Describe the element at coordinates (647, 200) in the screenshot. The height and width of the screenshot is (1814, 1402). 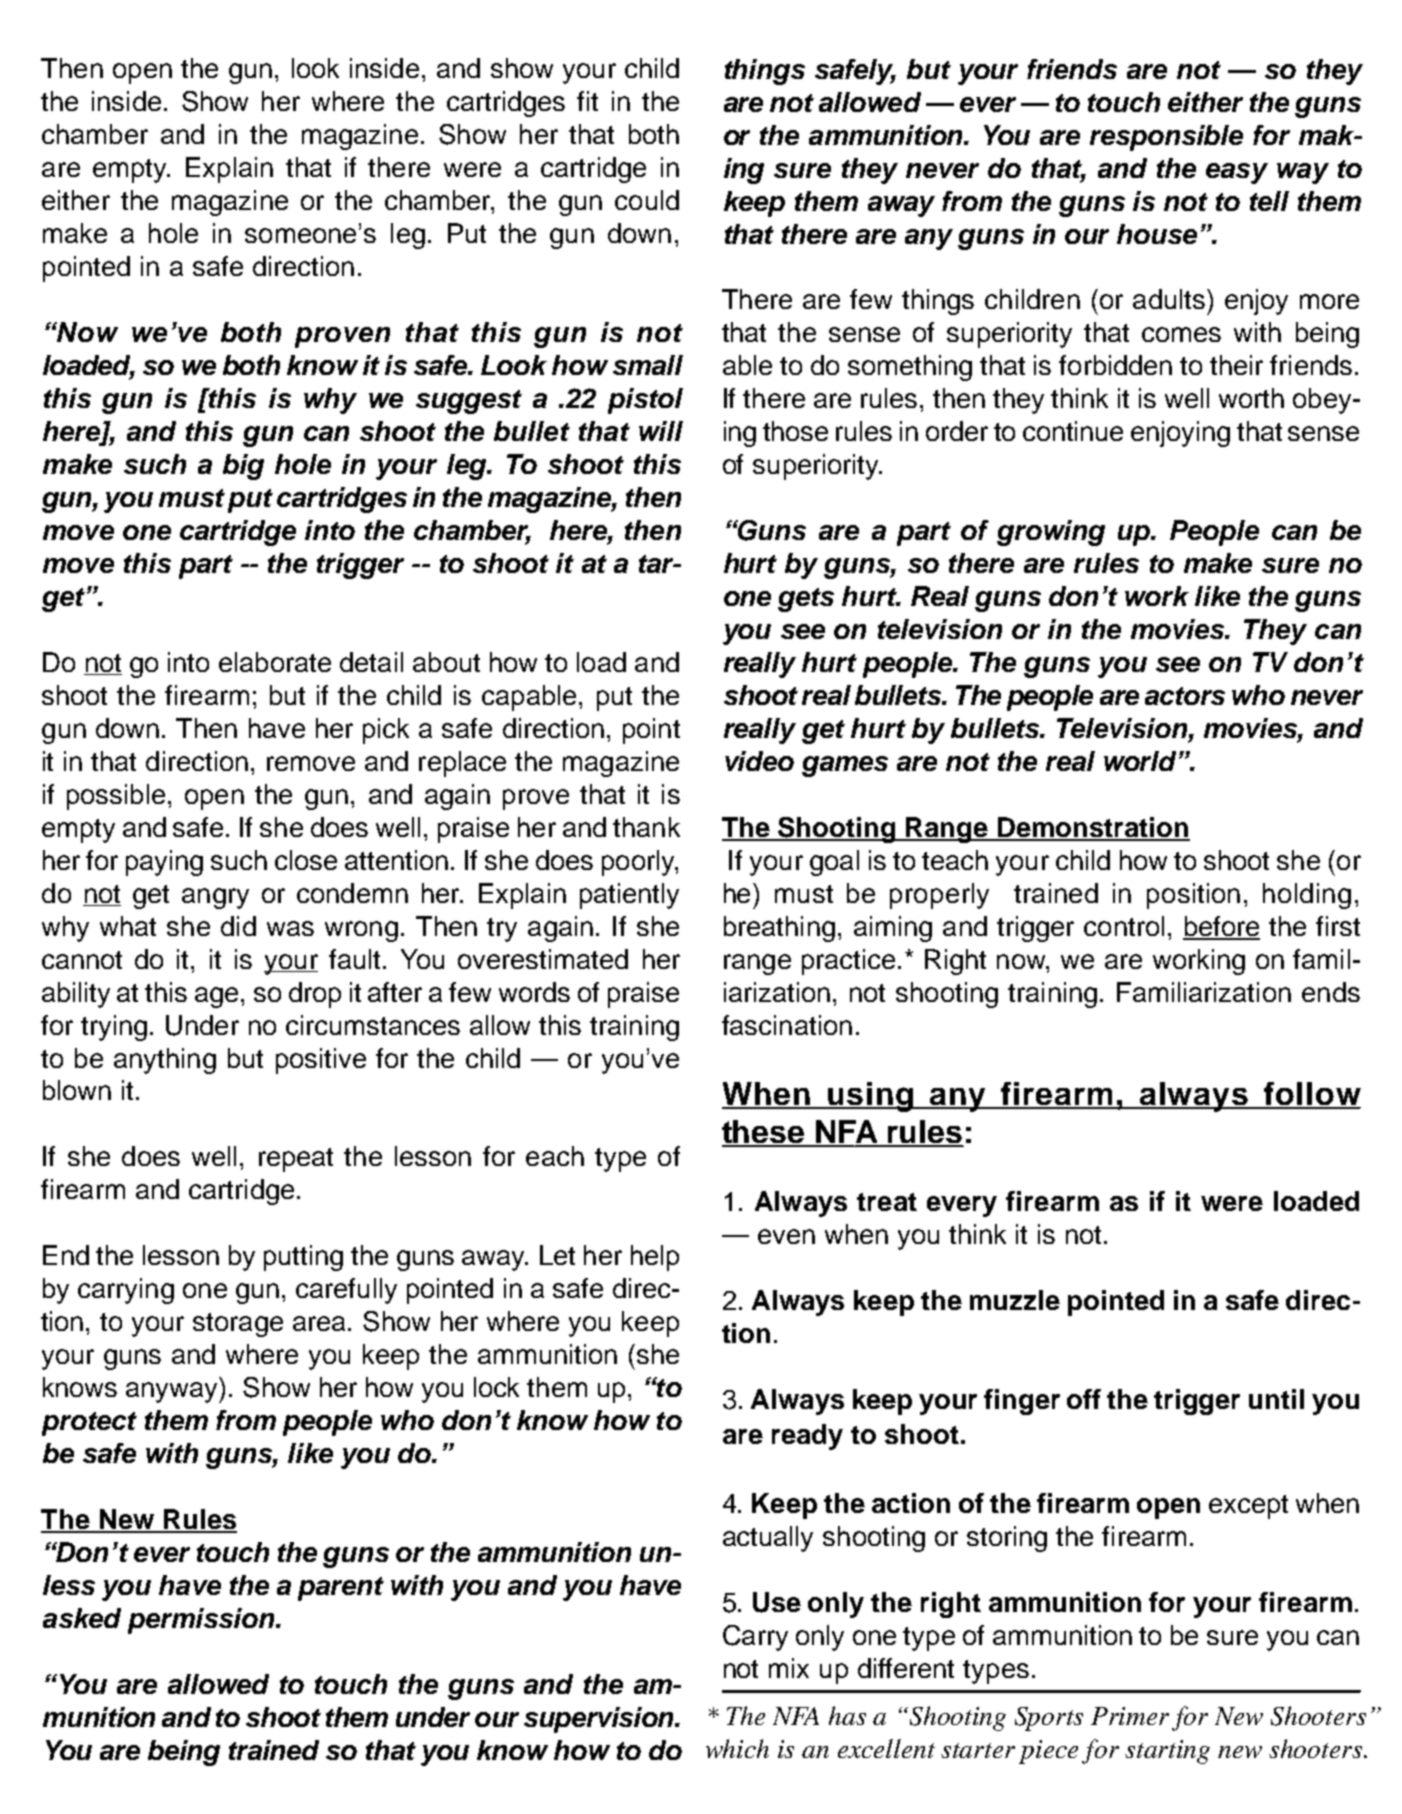
I see `could` at that location.
